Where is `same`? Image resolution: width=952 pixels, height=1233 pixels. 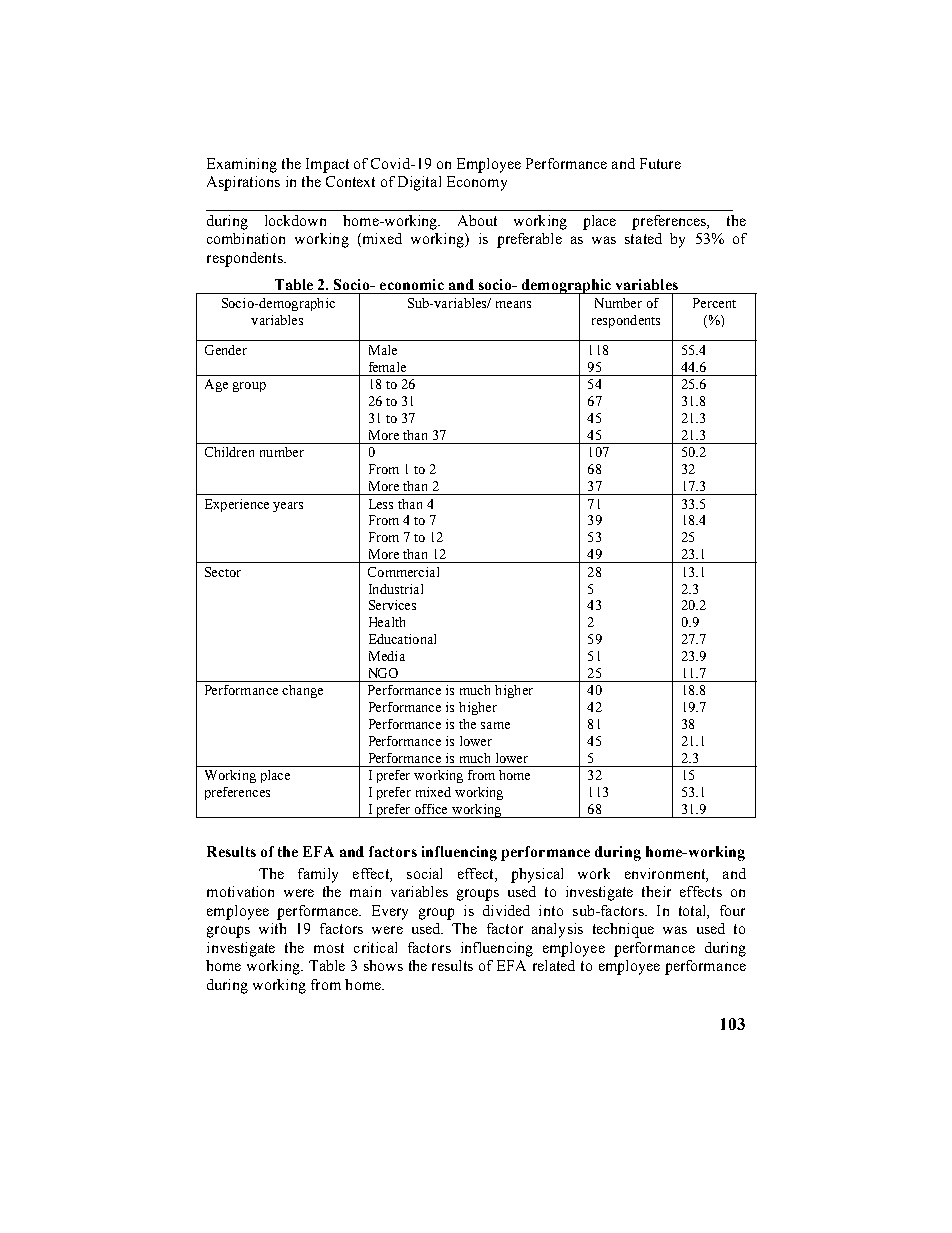
same is located at coordinates (495, 725).
